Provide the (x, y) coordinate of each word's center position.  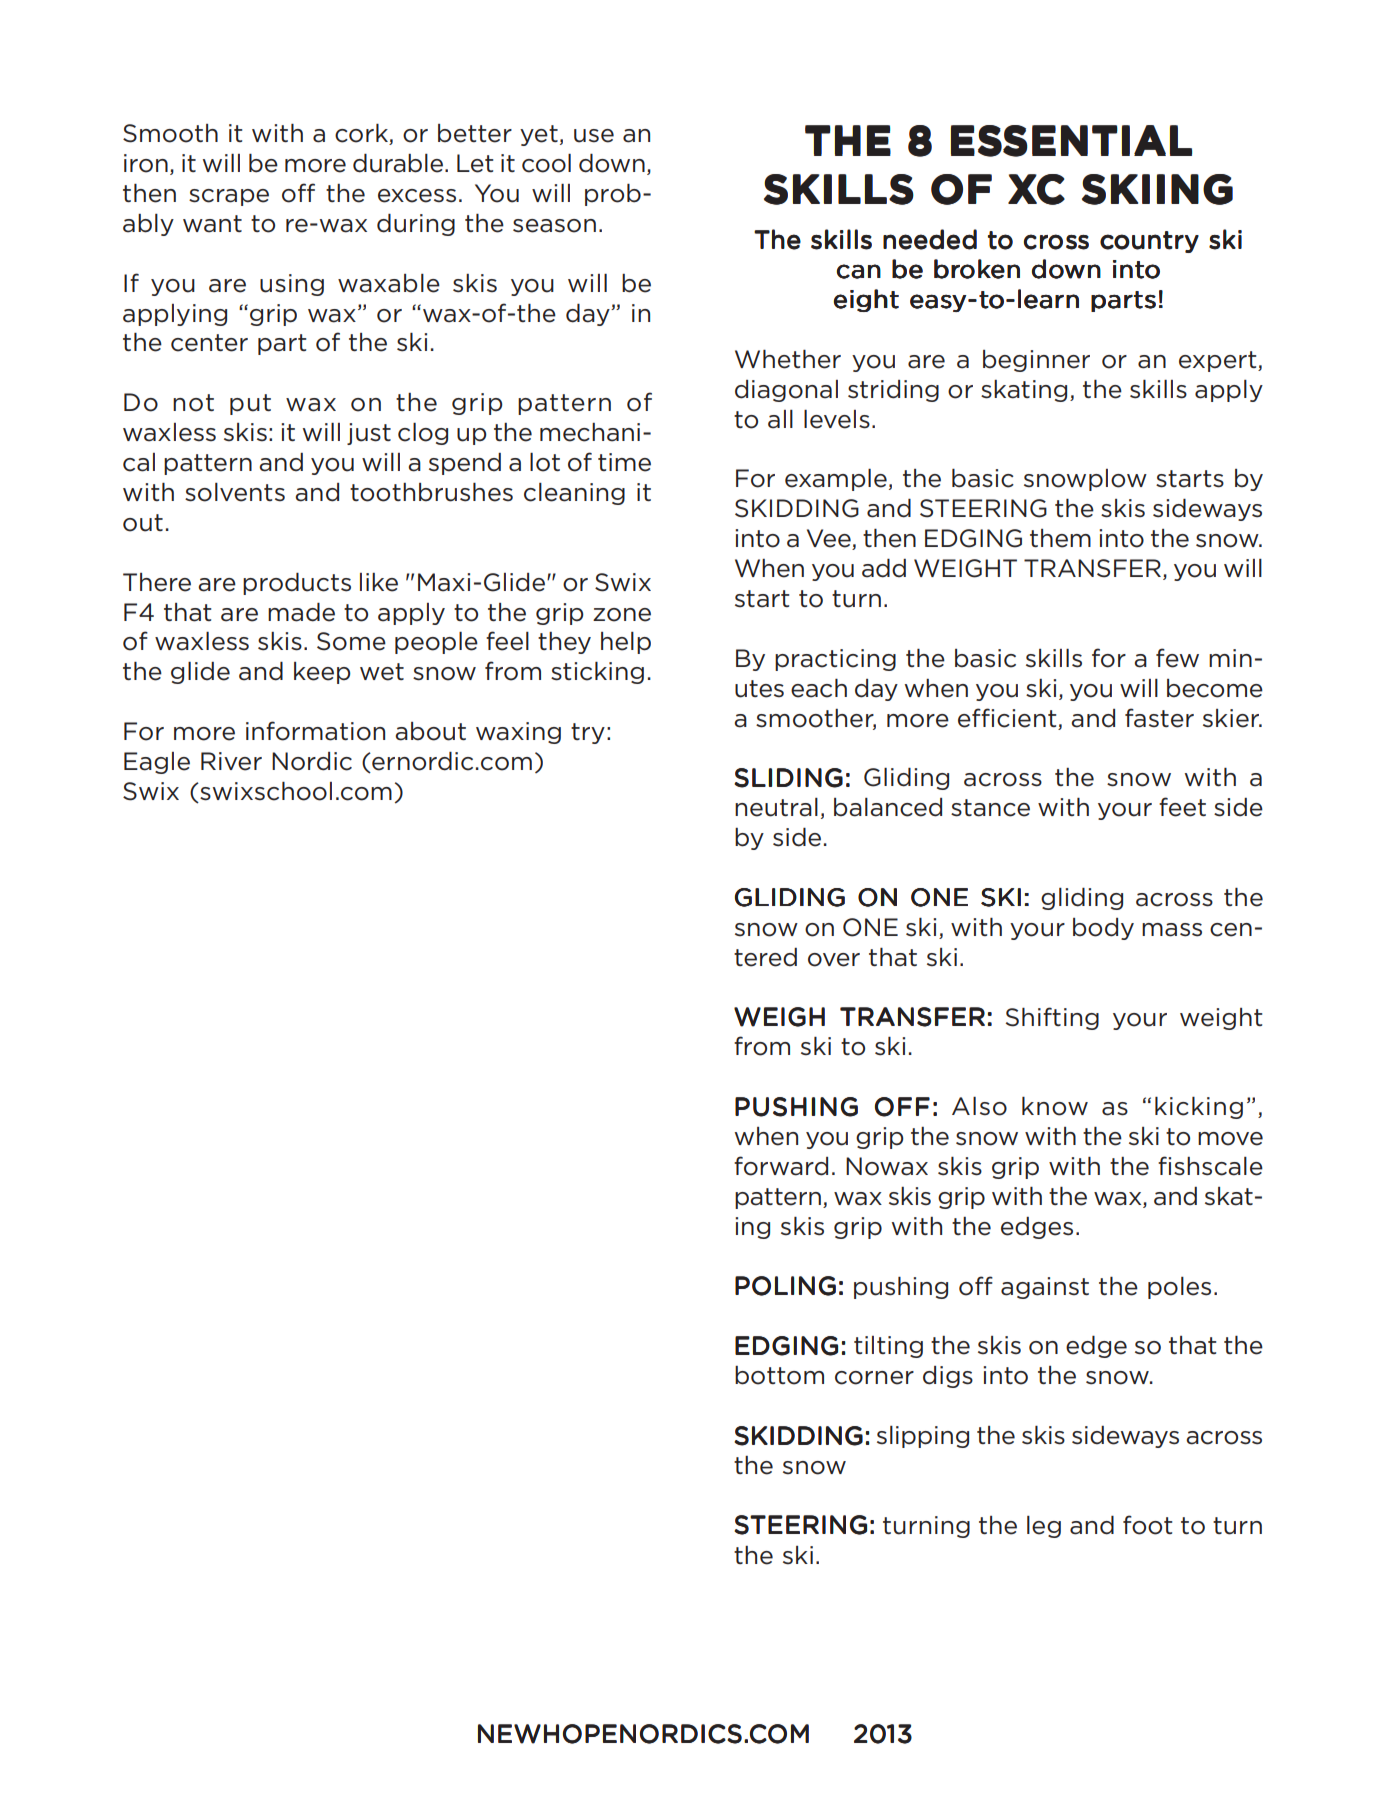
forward (781, 1166)
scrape (229, 197)
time (624, 462)
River (231, 761)
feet (1182, 807)
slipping (923, 1437)
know (1055, 1106)
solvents (235, 492)
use (594, 136)
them (1060, 538)
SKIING (1157, 189)
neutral (776, 807)
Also (979, 1106)
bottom (779, 1375)
